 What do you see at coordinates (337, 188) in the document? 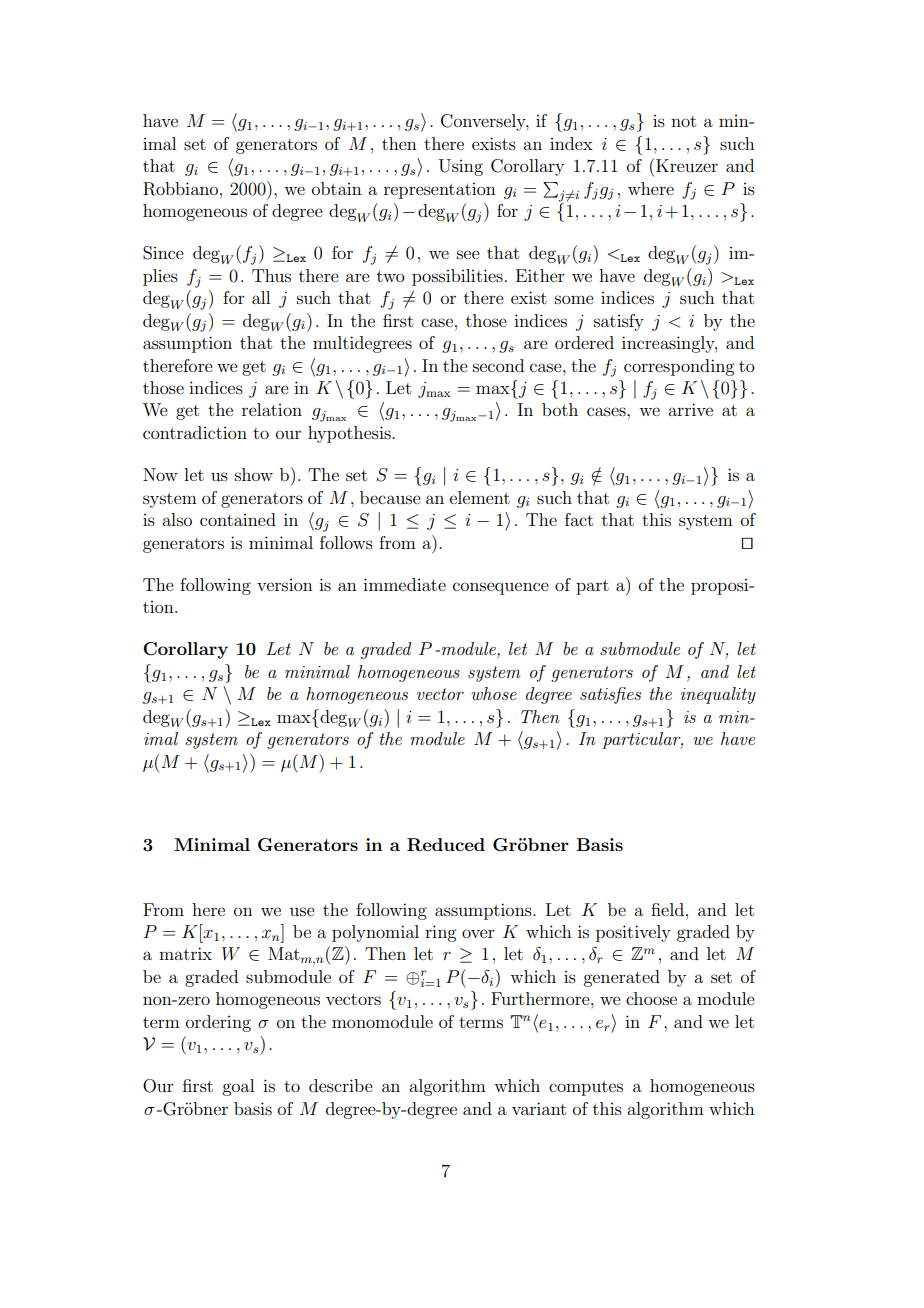
I see `obtain` at bounding box center [337, 188].
